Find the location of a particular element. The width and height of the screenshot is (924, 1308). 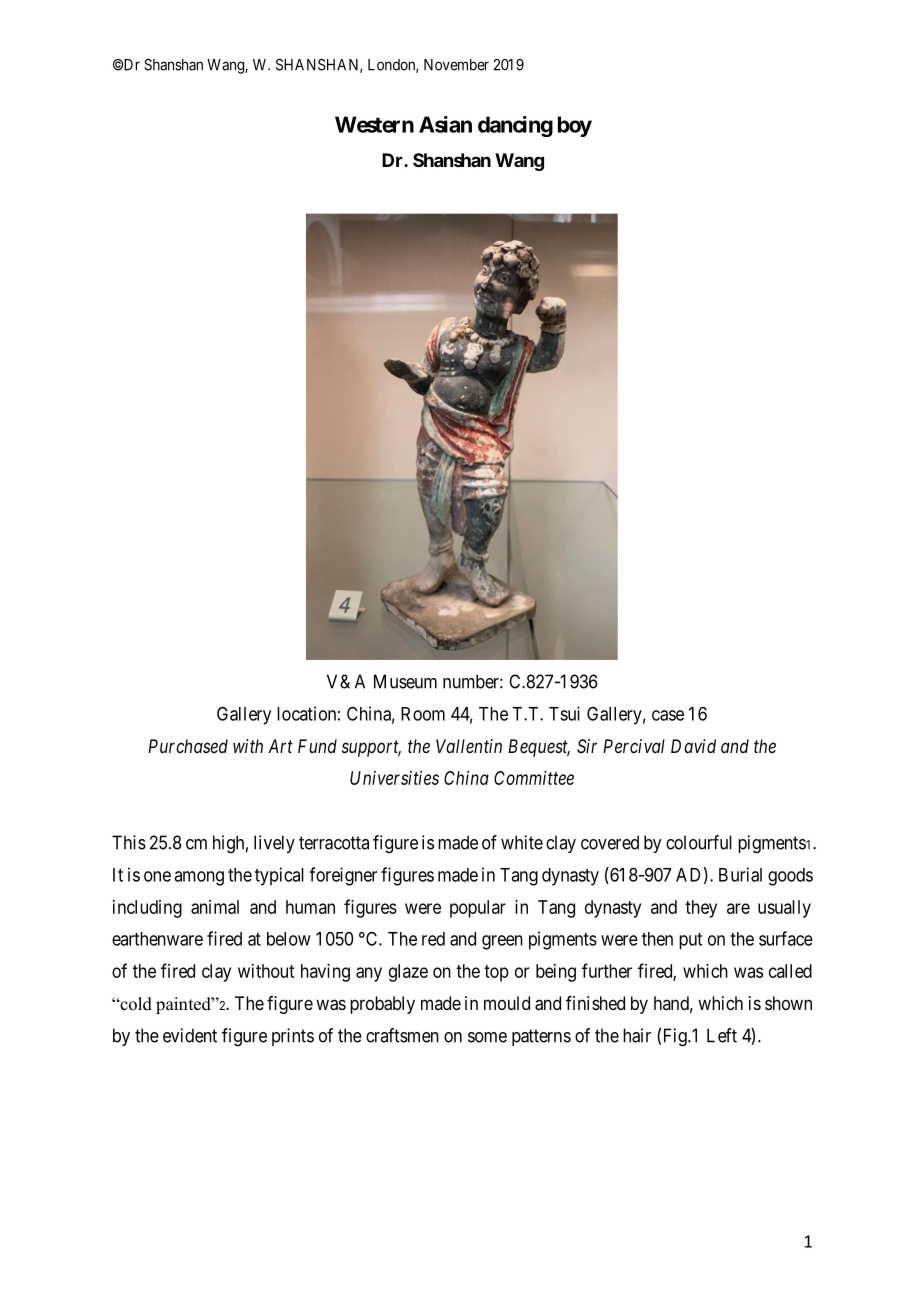

Purchased is located at coordinates (188, 746).
